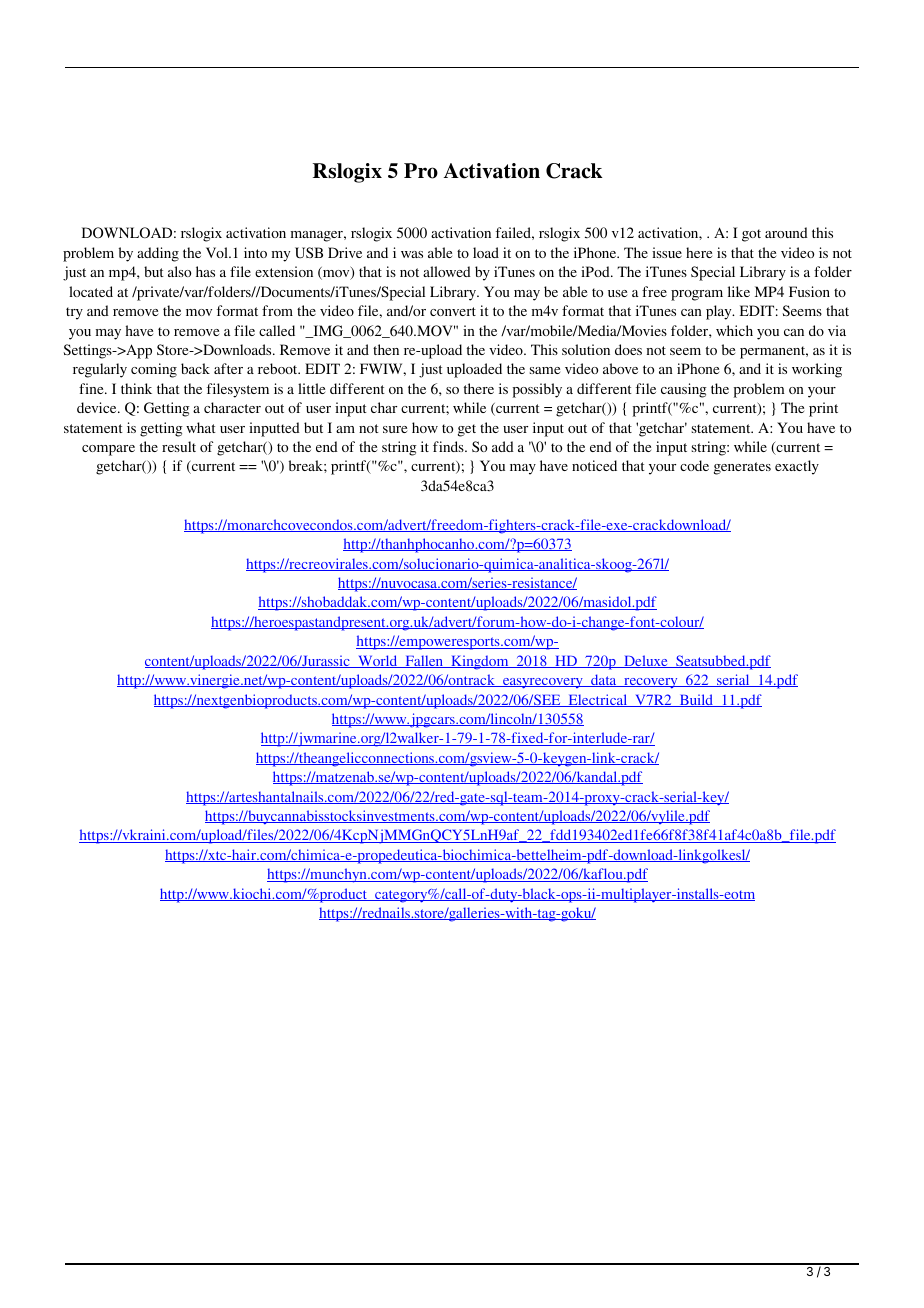 The image size is (924, 1308). Describe the element at coordinates (453, 311) in the screenshot. I see `convert` at that location.
